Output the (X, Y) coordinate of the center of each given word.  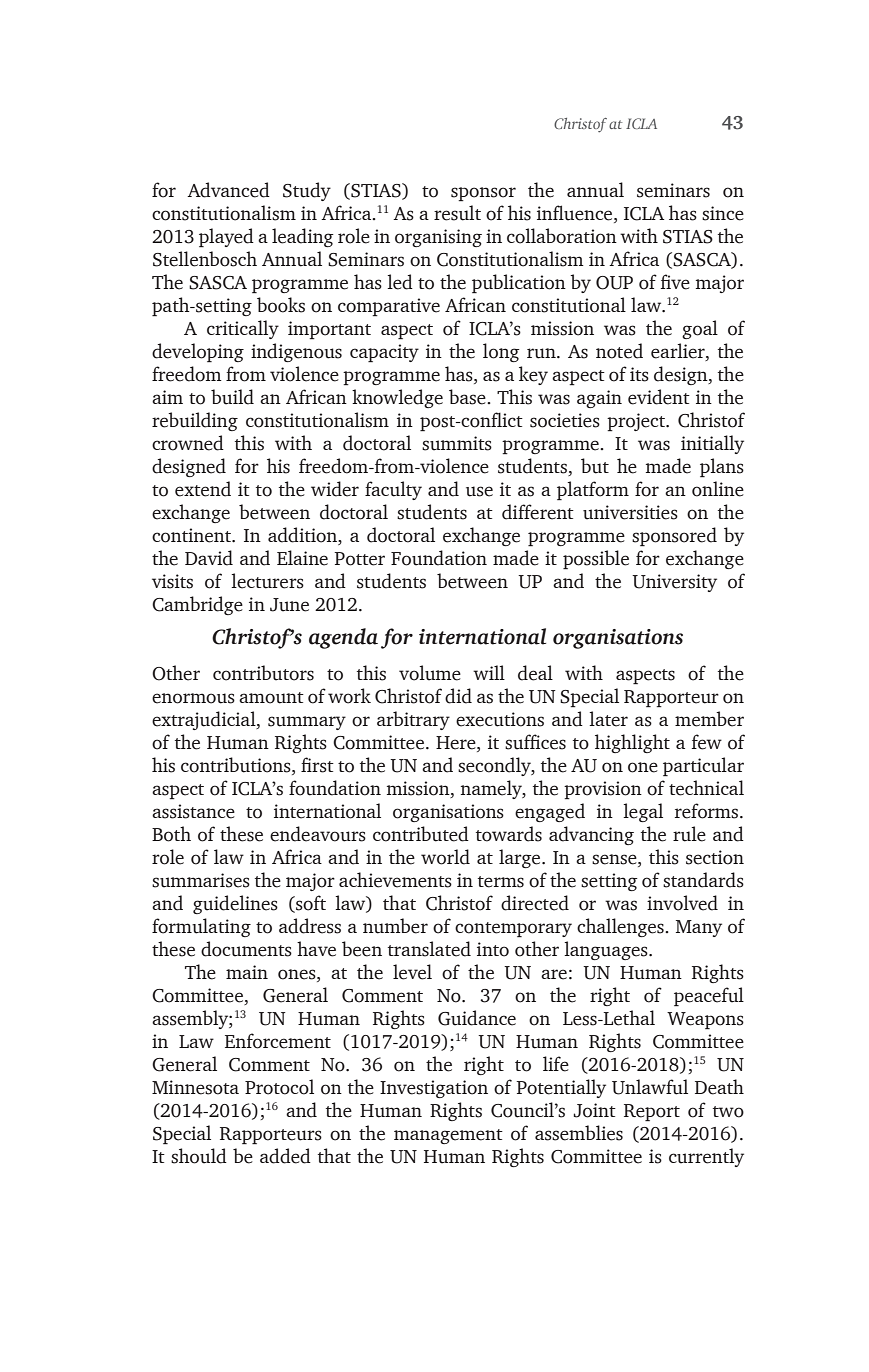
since (723, 213)
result (457, 213)
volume (430, 673)
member (709, 719)
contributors (263, 673)
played (226, 238)
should (199, 1156)
